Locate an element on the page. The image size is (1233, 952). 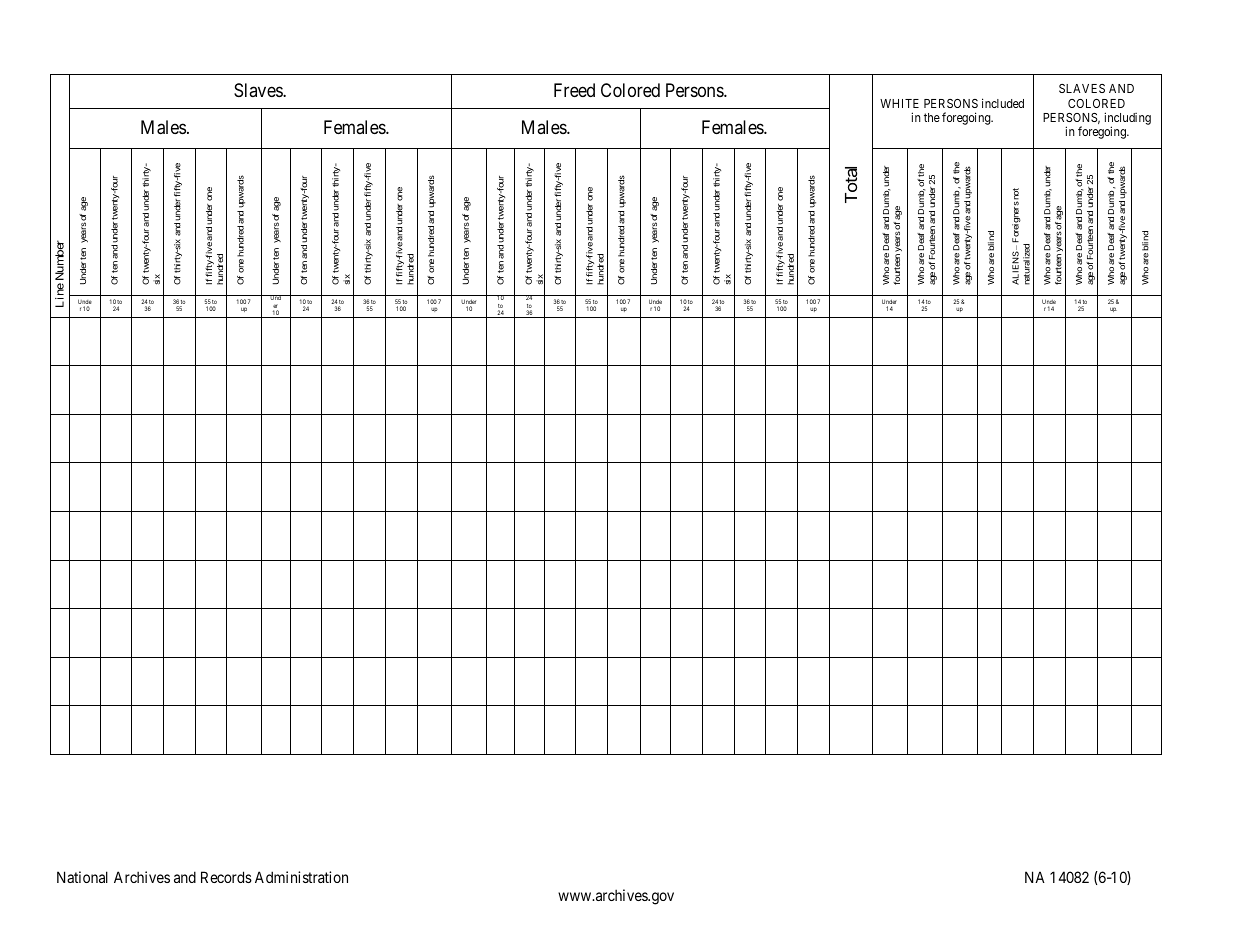
National is located at coordinates (82, 877).
